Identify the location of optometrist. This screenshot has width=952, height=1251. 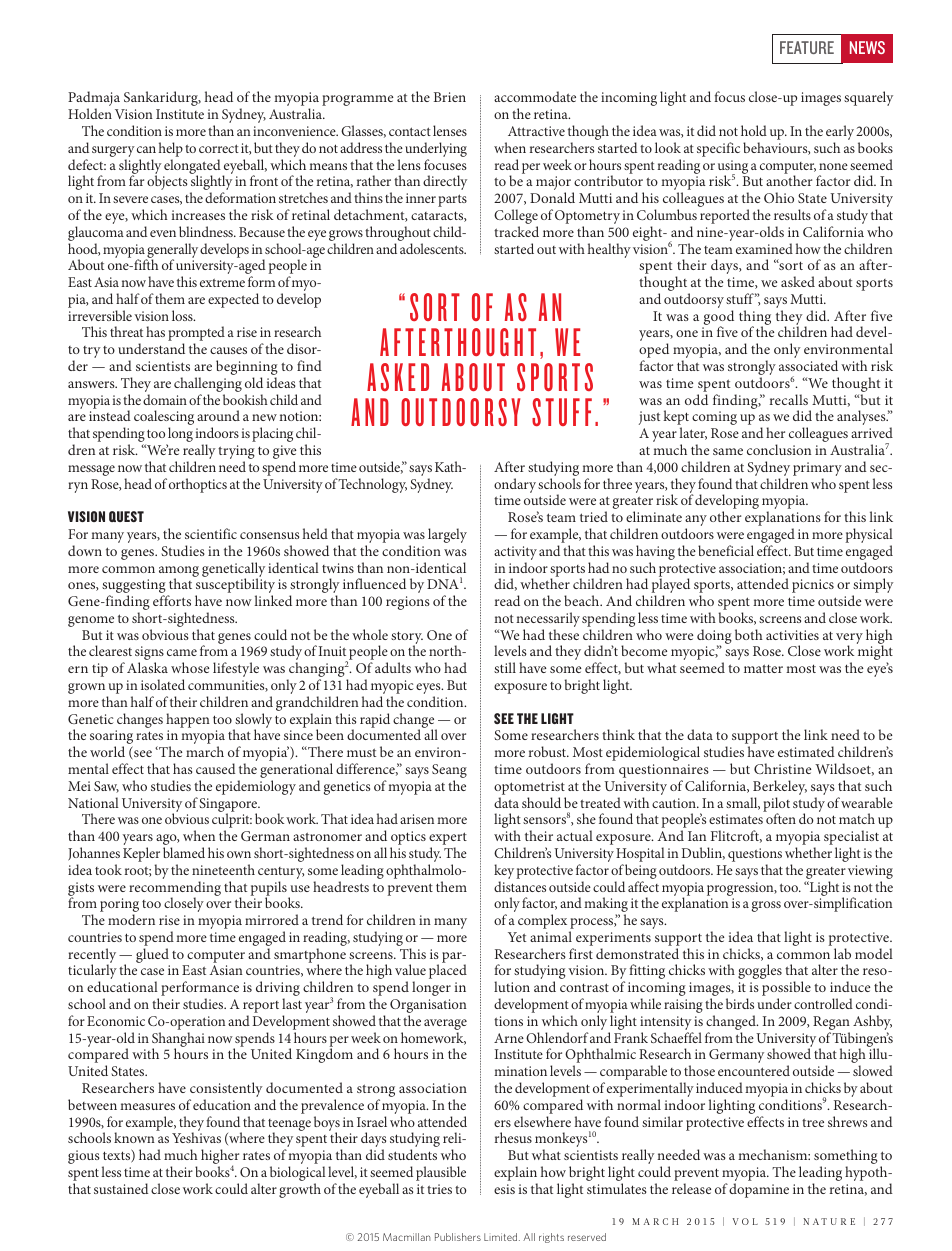
(529, 788).
